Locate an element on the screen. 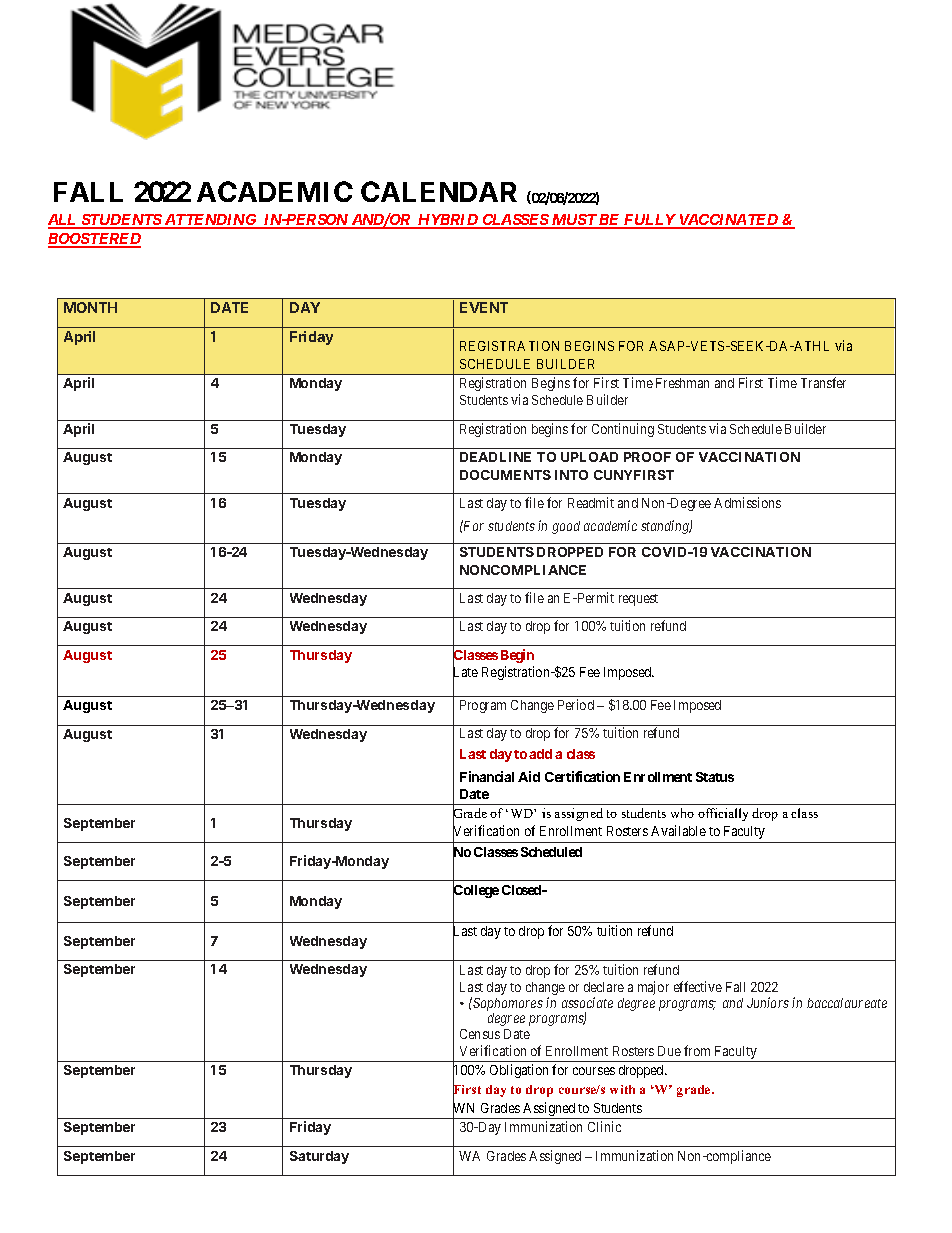 The width and height of the screenshot is (952, 1233). Saturday is located at coordinates (319, 1157).
